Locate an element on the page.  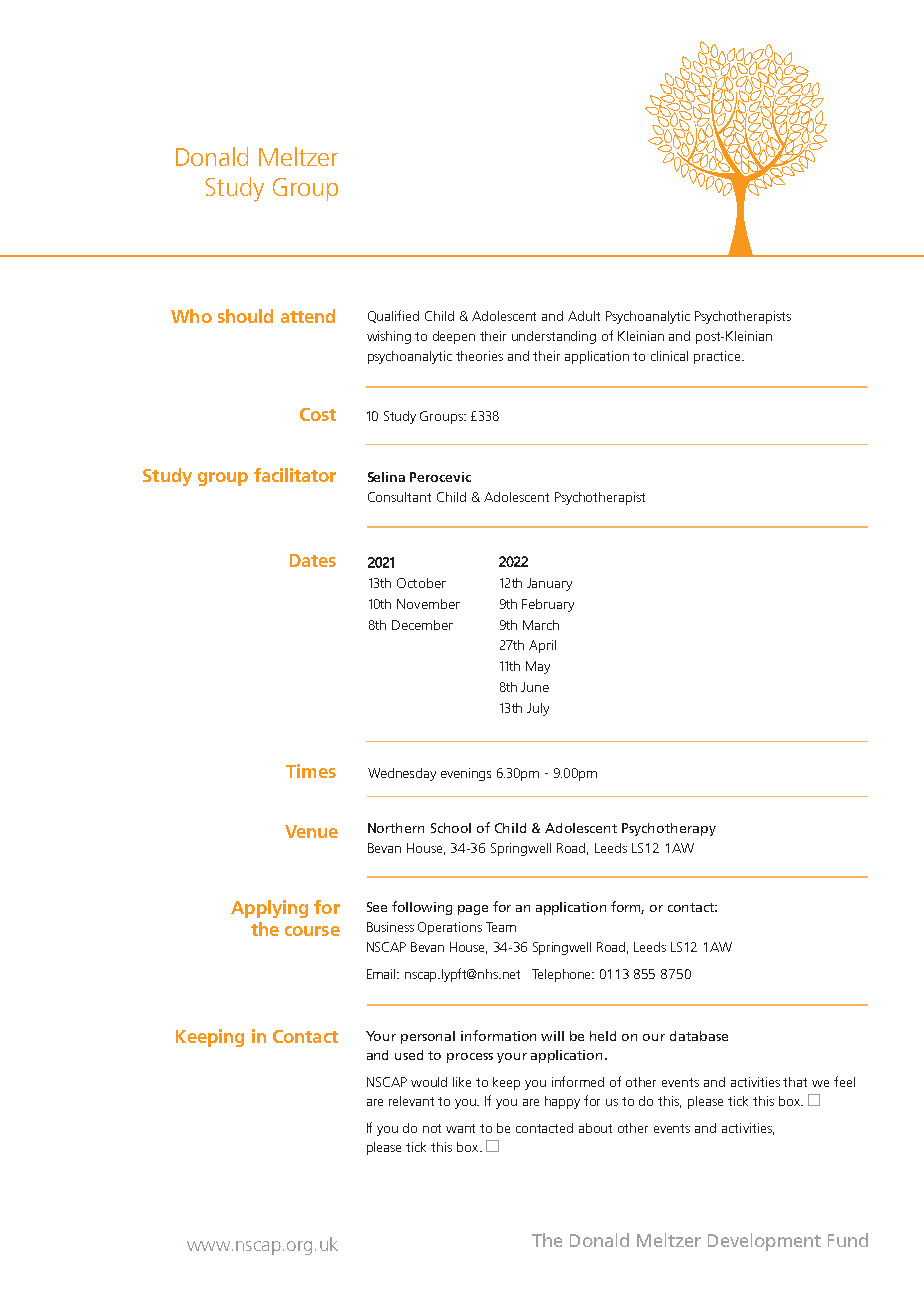
understanding is located at coordinates (554, 337).
